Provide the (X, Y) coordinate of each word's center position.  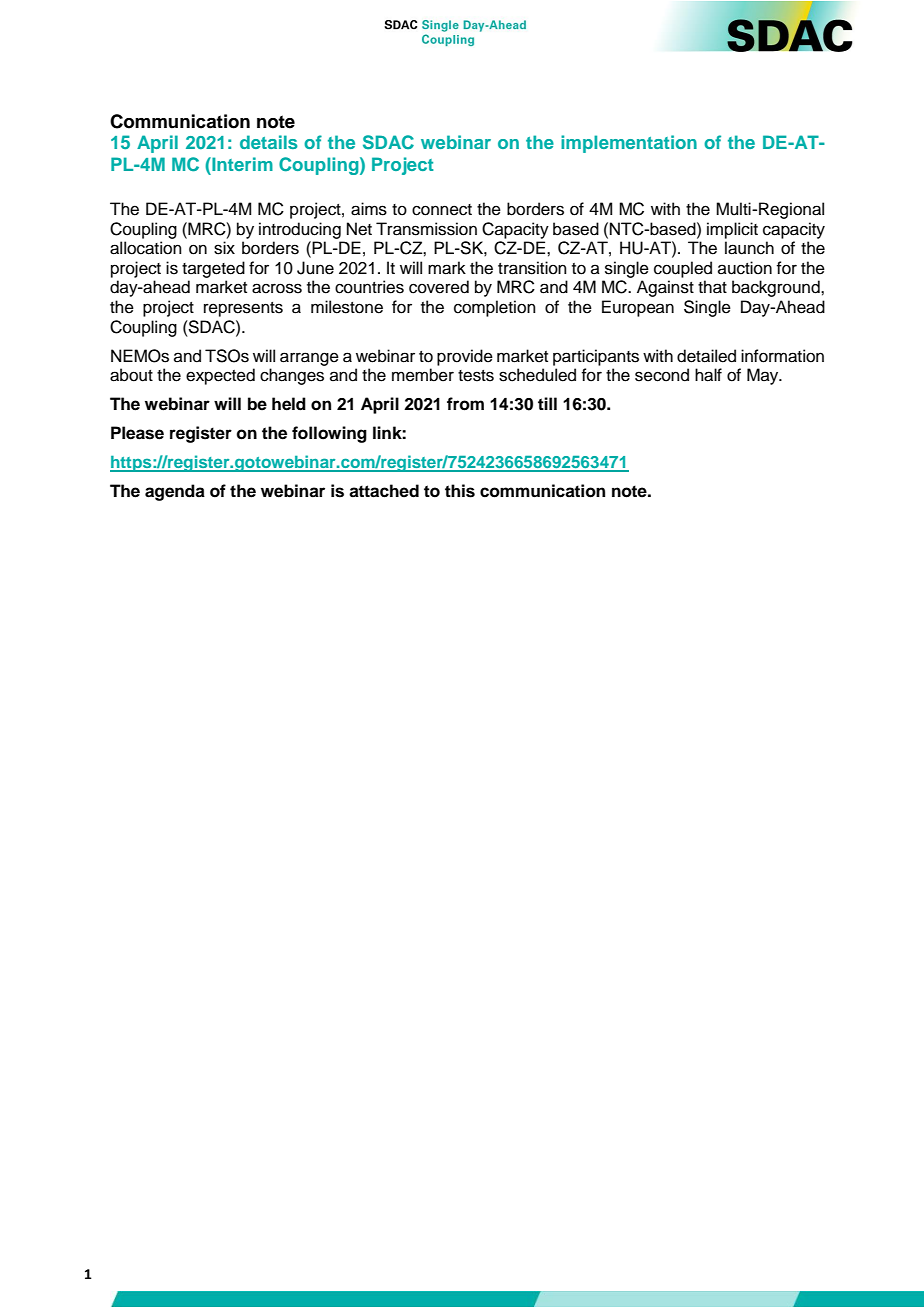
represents (243, 309)
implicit (732, 230)
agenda (175, 492)
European (638, 308)
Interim (241, 164)
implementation (629, 144)
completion (495, 308)
